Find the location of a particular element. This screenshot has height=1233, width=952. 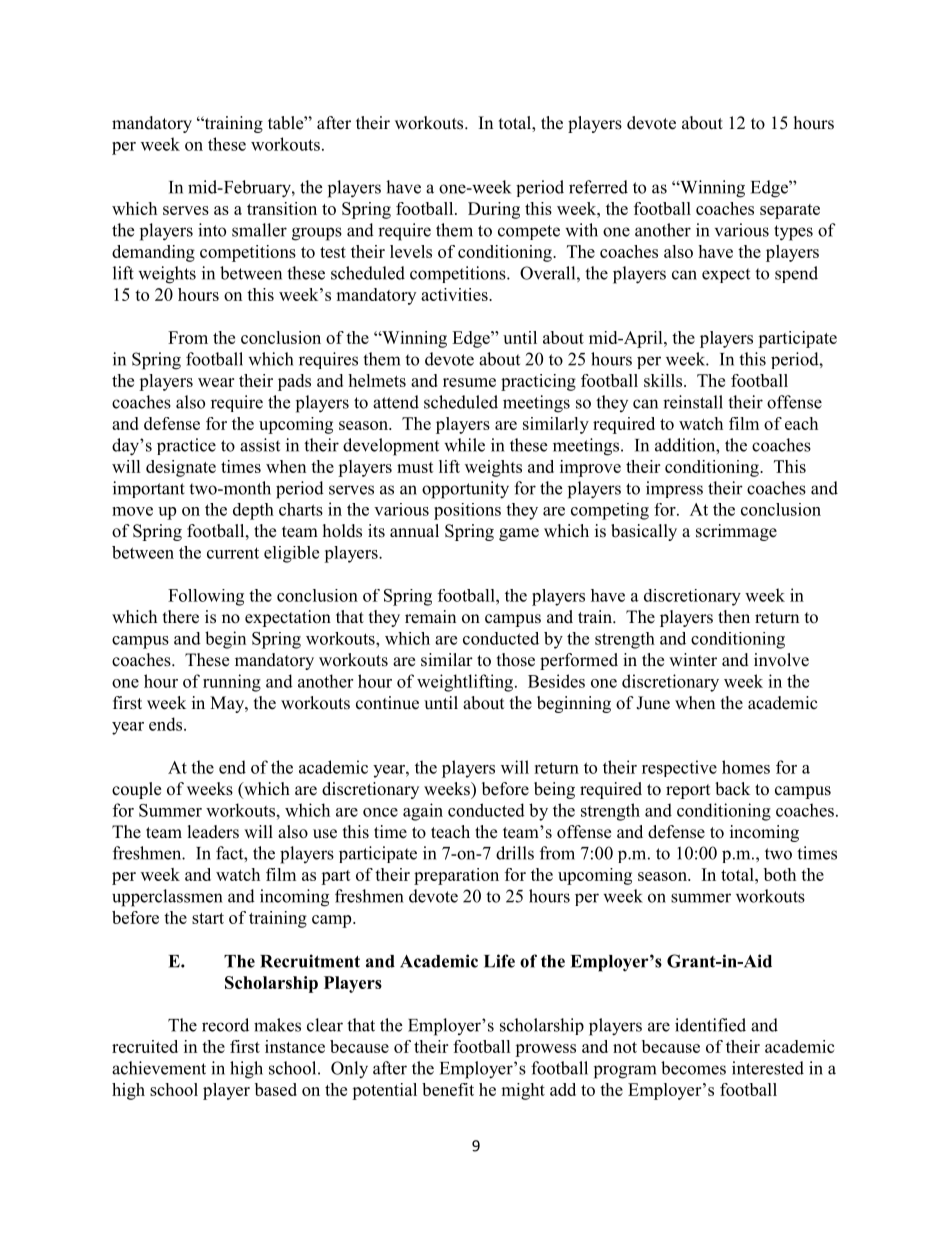

then is located at coordinates (734, 617).
